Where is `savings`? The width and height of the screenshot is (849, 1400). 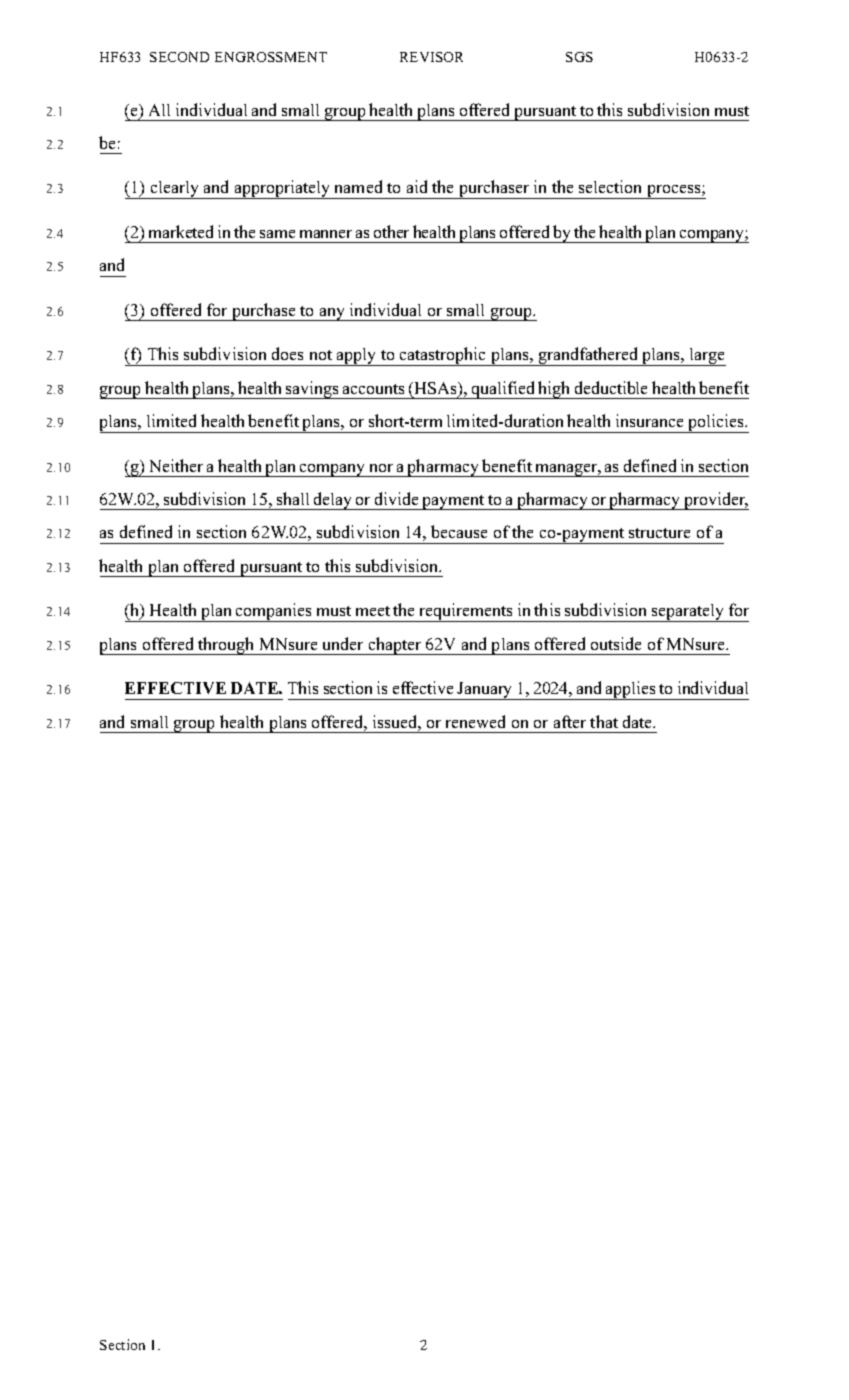
savings is located at coordinates (312, 390).
